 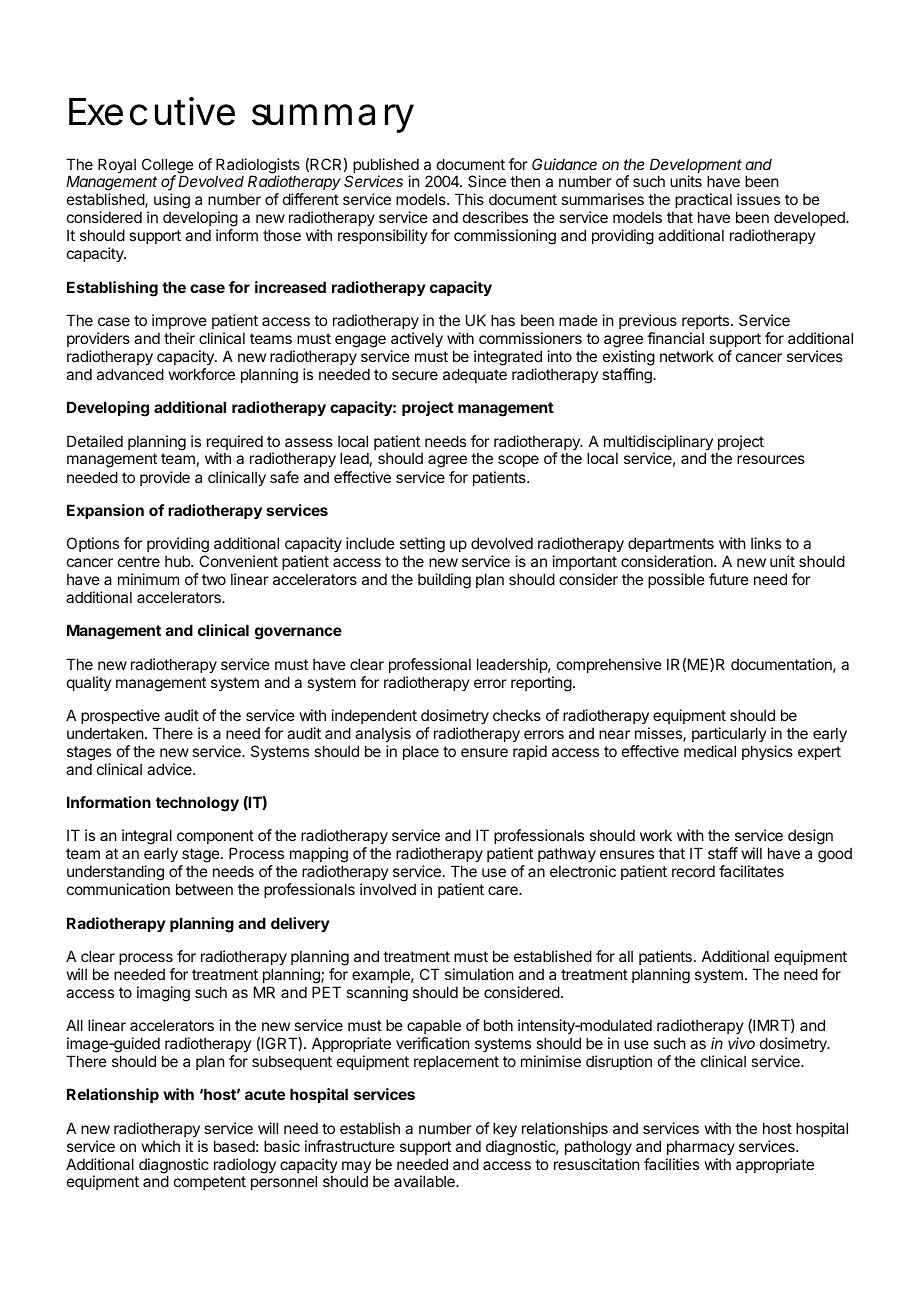 What do you see at coordinates (469, 199) in the document?
I see `This` at bounding box center [469, 199].
